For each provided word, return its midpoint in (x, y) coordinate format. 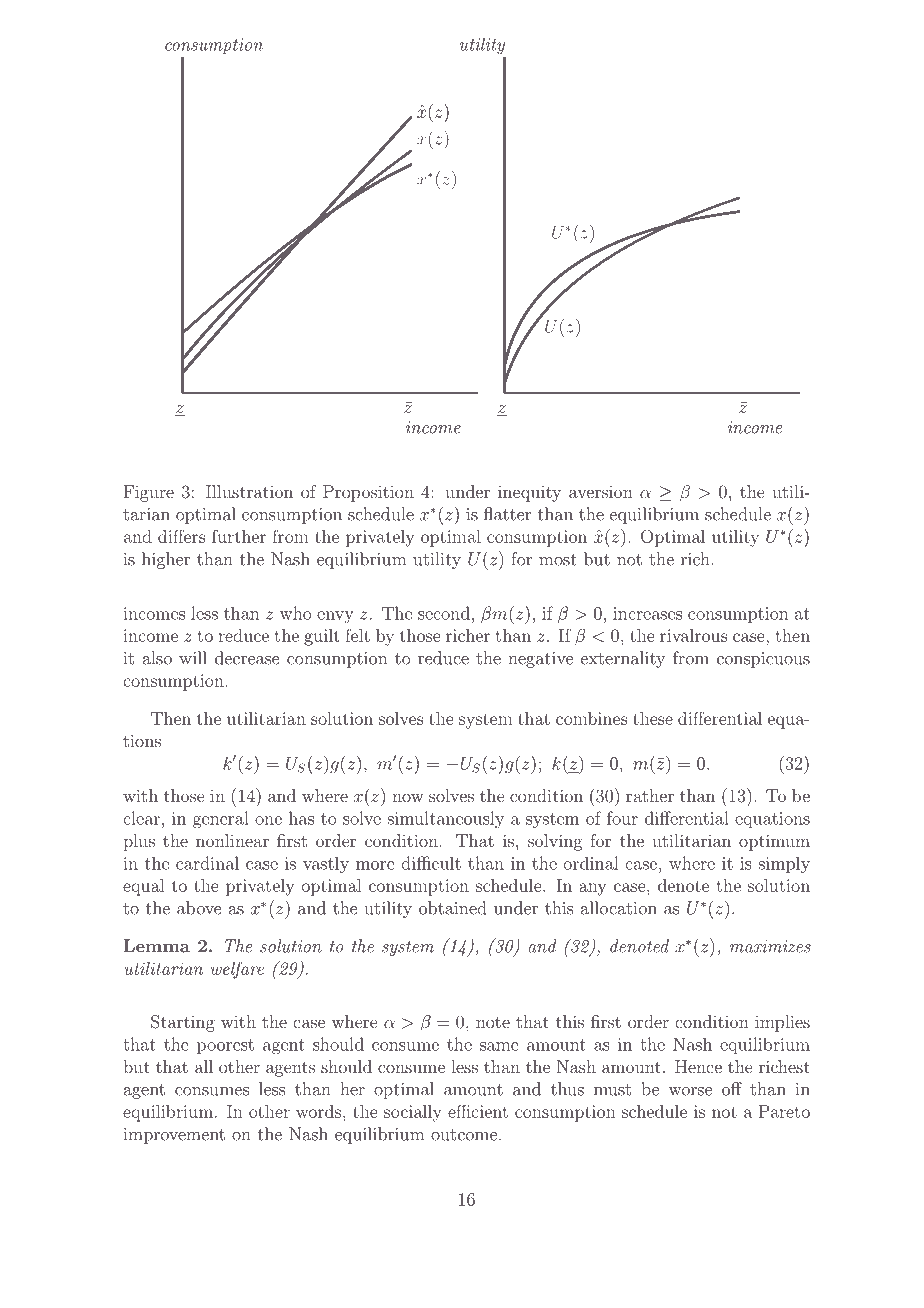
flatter (507, 514)
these (653, 718)
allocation (619, 908)
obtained (452, 908)
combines (592, 718)
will (193, 658)
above (199, 908)
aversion (601, 491)
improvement (174, 1136)
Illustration (249, 491)
